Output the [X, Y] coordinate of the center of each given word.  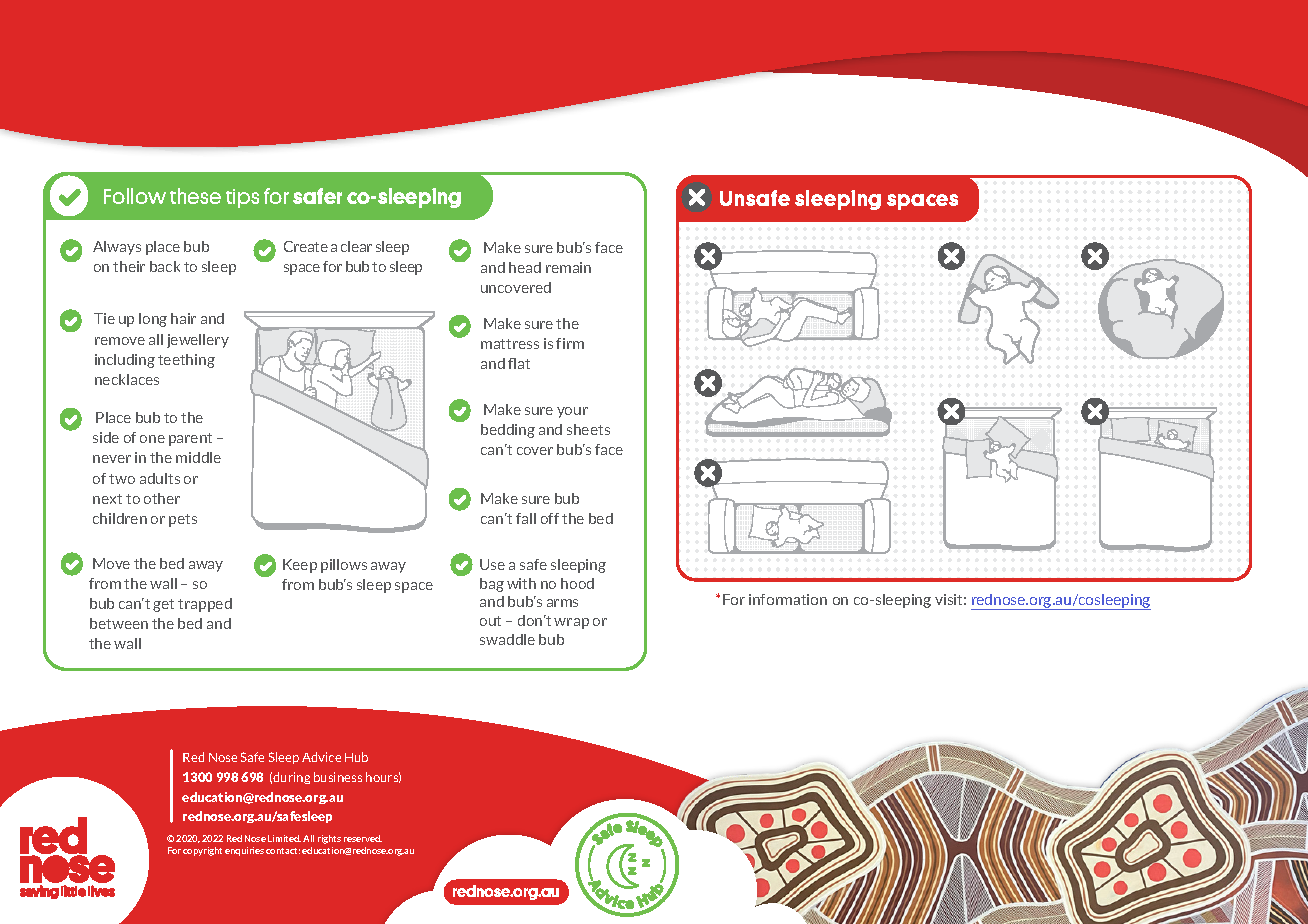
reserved [363, 838]
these [195, 196]
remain [568, 267]
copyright [202, 851]
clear [356, 246]
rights [329, 839]
